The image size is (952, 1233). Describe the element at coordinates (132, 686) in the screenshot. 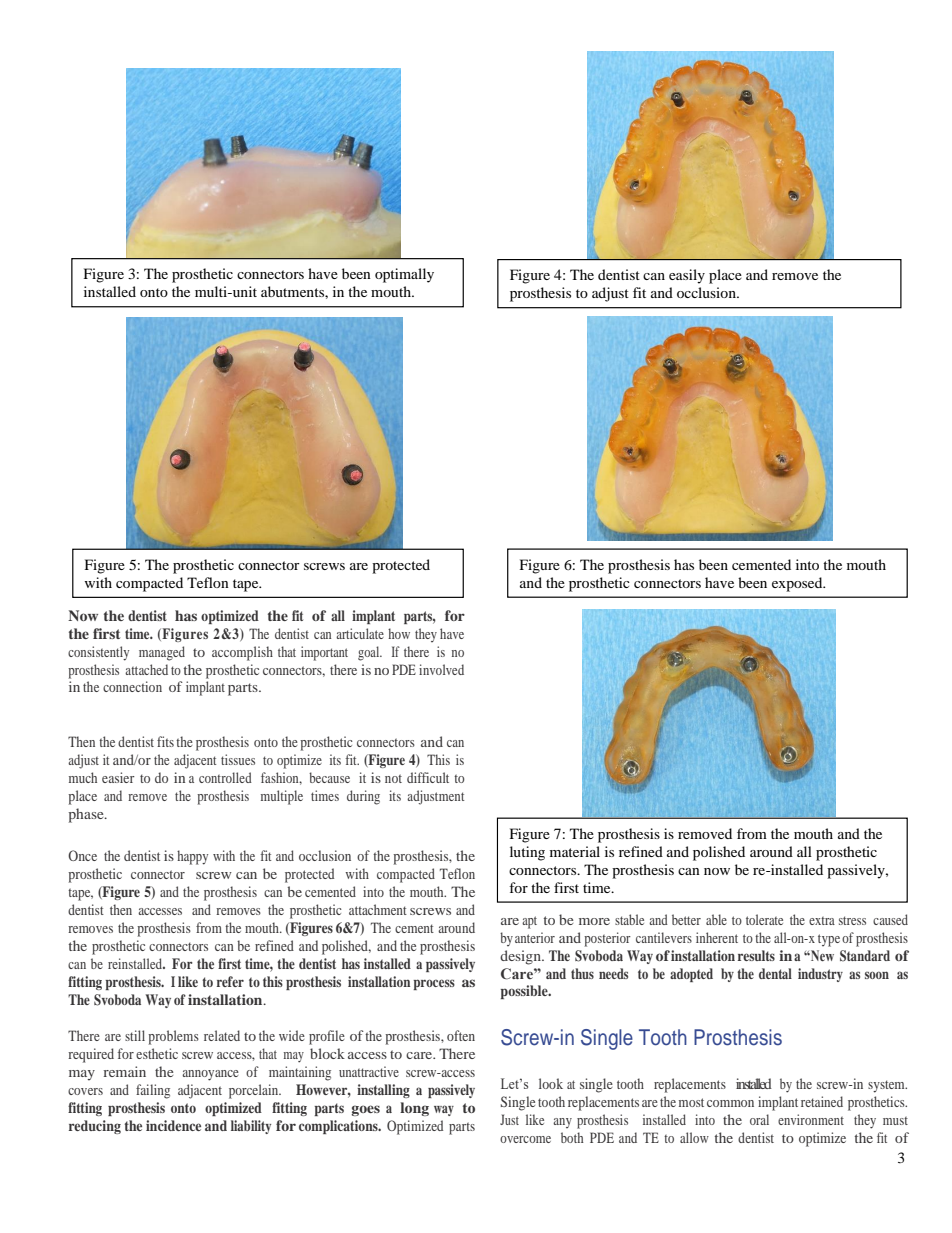

I see `connection` at that location.
